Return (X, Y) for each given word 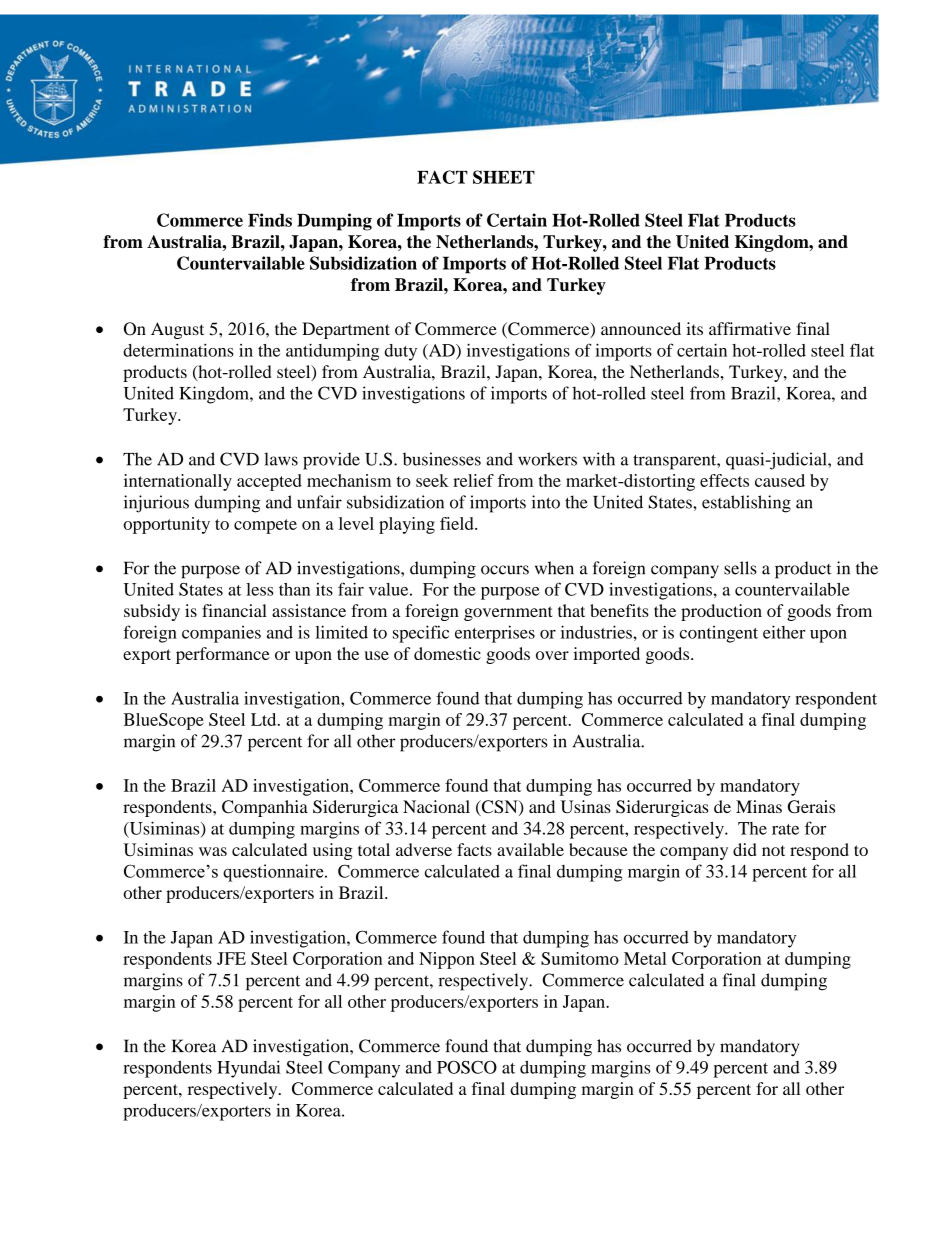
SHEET (504, 177)
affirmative (750, 328)
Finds (270, 220)
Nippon (447, 960)
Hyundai (249, 1069)
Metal (645, 958)
